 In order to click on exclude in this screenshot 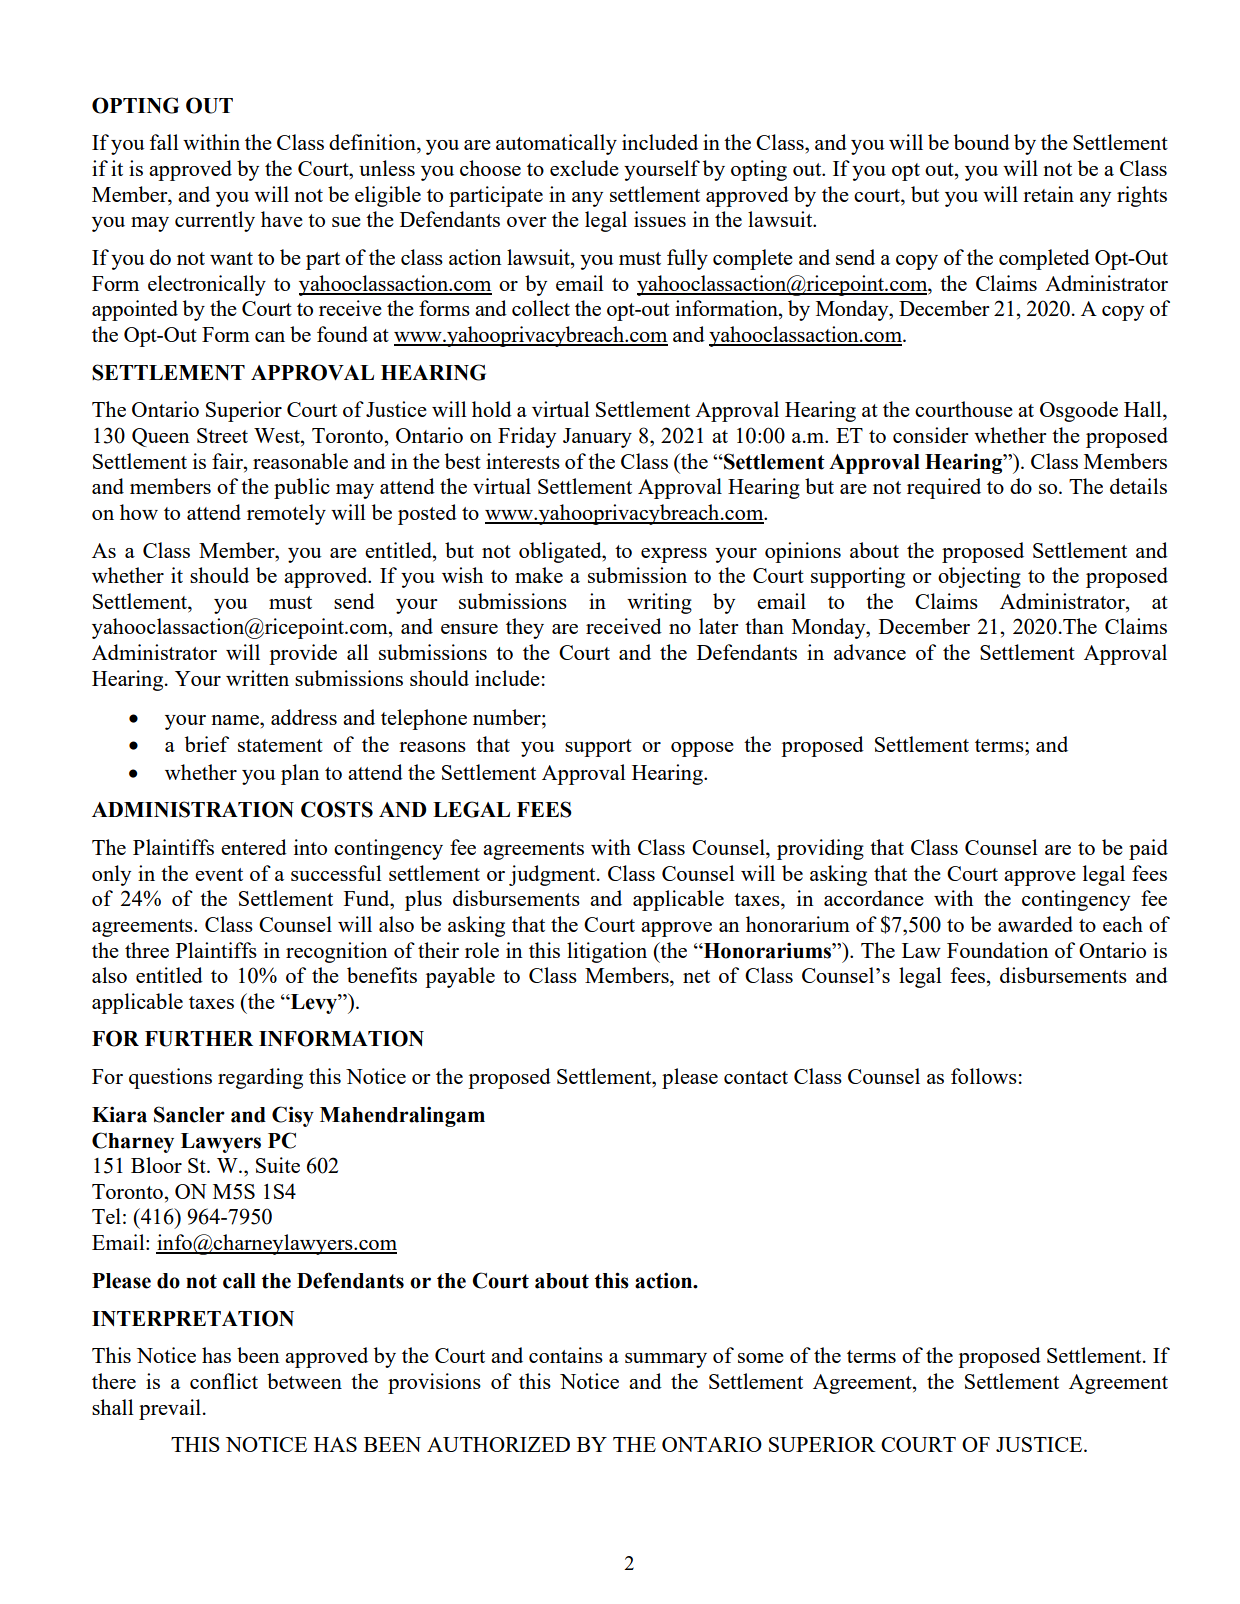, I will do `click(584, 168)`.
